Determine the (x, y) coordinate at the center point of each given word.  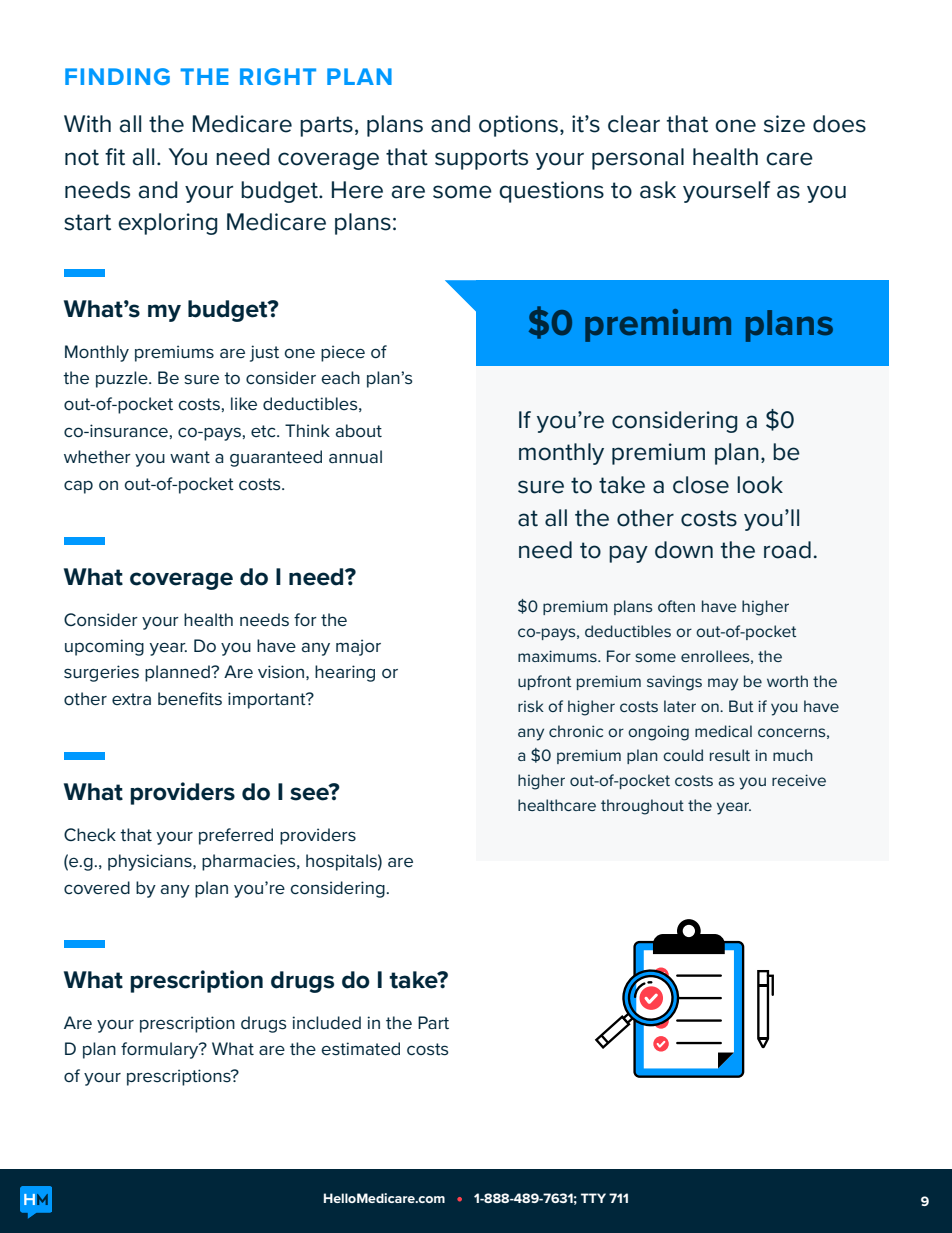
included (326, 1022)
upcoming (104, 647)
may (723, 684)
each (340, 378)
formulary (161, 1050)
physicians (151, 862)
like (244, 403)
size (784, 124)
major (358, 647)
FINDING (117, 76)
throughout (642, 807)
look (760, 485)
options (518, 126)
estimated (360, 1049)
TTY (593, 1198)
